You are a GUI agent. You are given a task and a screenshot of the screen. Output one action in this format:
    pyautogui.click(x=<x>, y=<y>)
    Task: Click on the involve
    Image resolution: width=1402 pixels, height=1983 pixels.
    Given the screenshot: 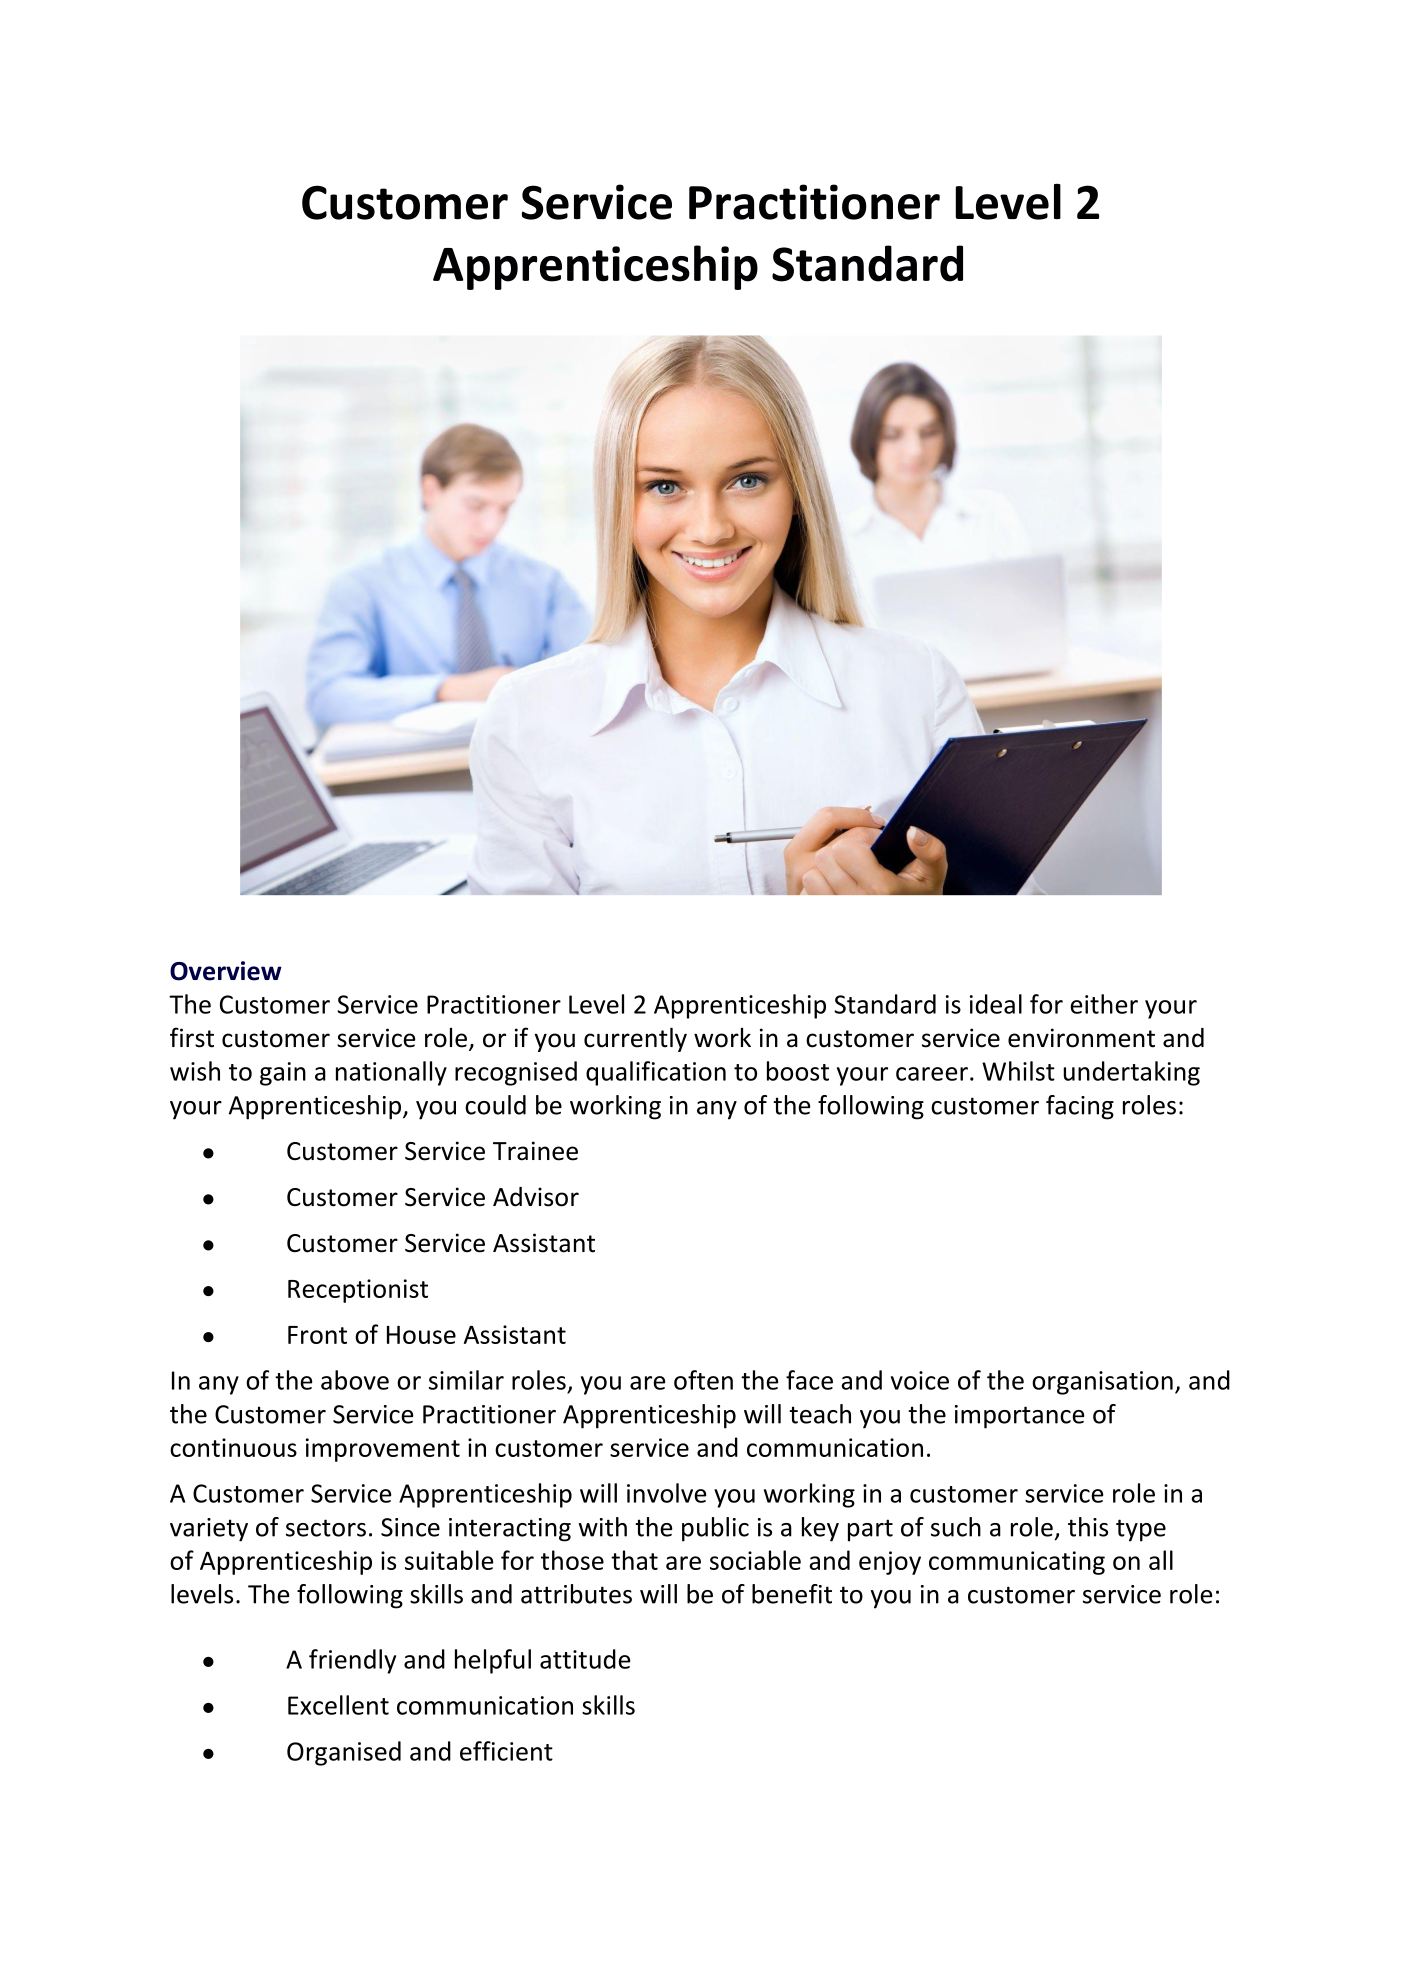 What is the action you would take?
    pyautogui.click(x=666, y=1493)
